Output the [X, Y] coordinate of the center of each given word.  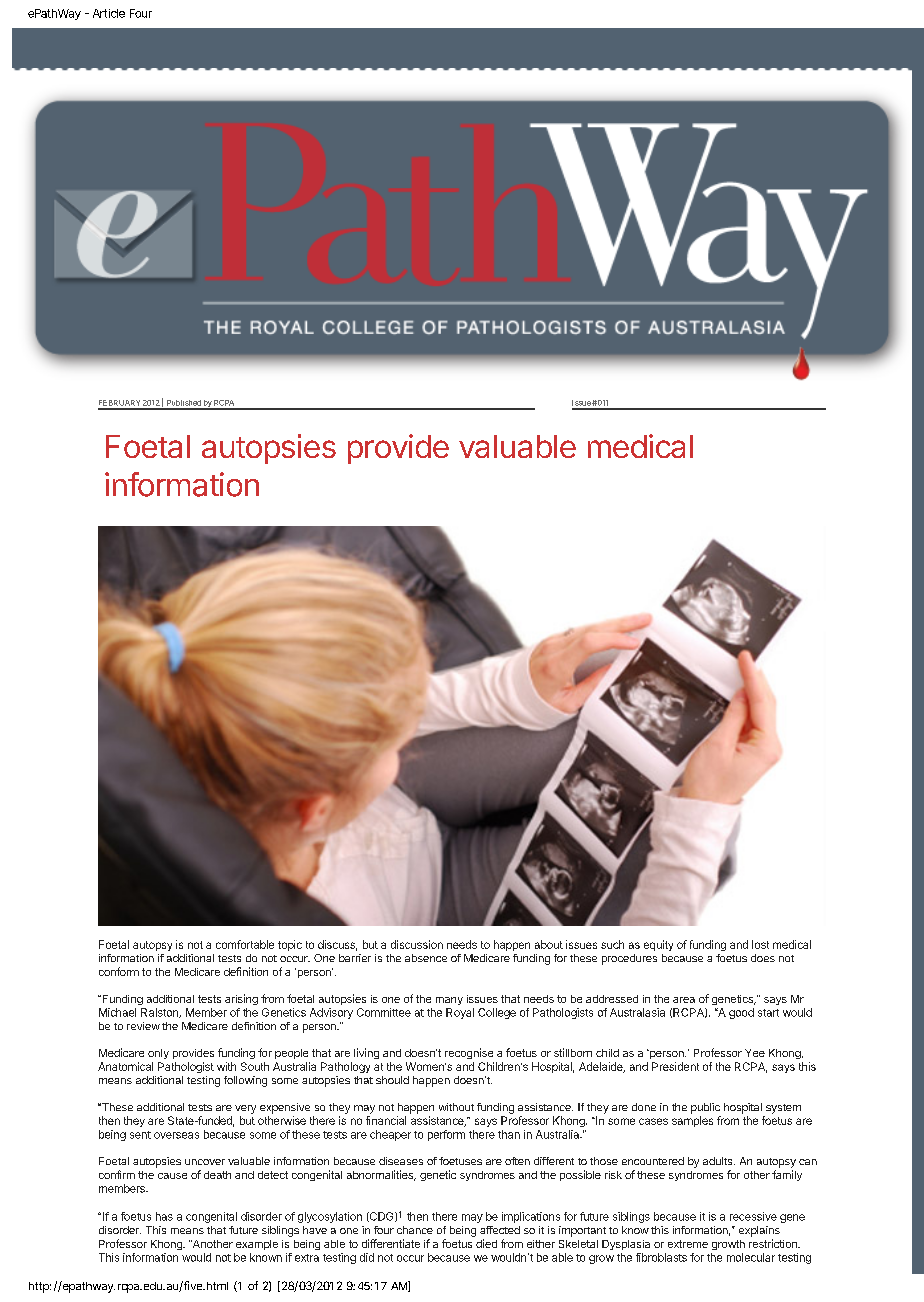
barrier [355, 958]
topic [290, 945]
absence [426, 958]
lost [760, 944]
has [164, 1216]
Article [109, 13]
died [486, 1243]
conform [119, 971]
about [549, 944]
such [612, 944]
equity [658, 945]
